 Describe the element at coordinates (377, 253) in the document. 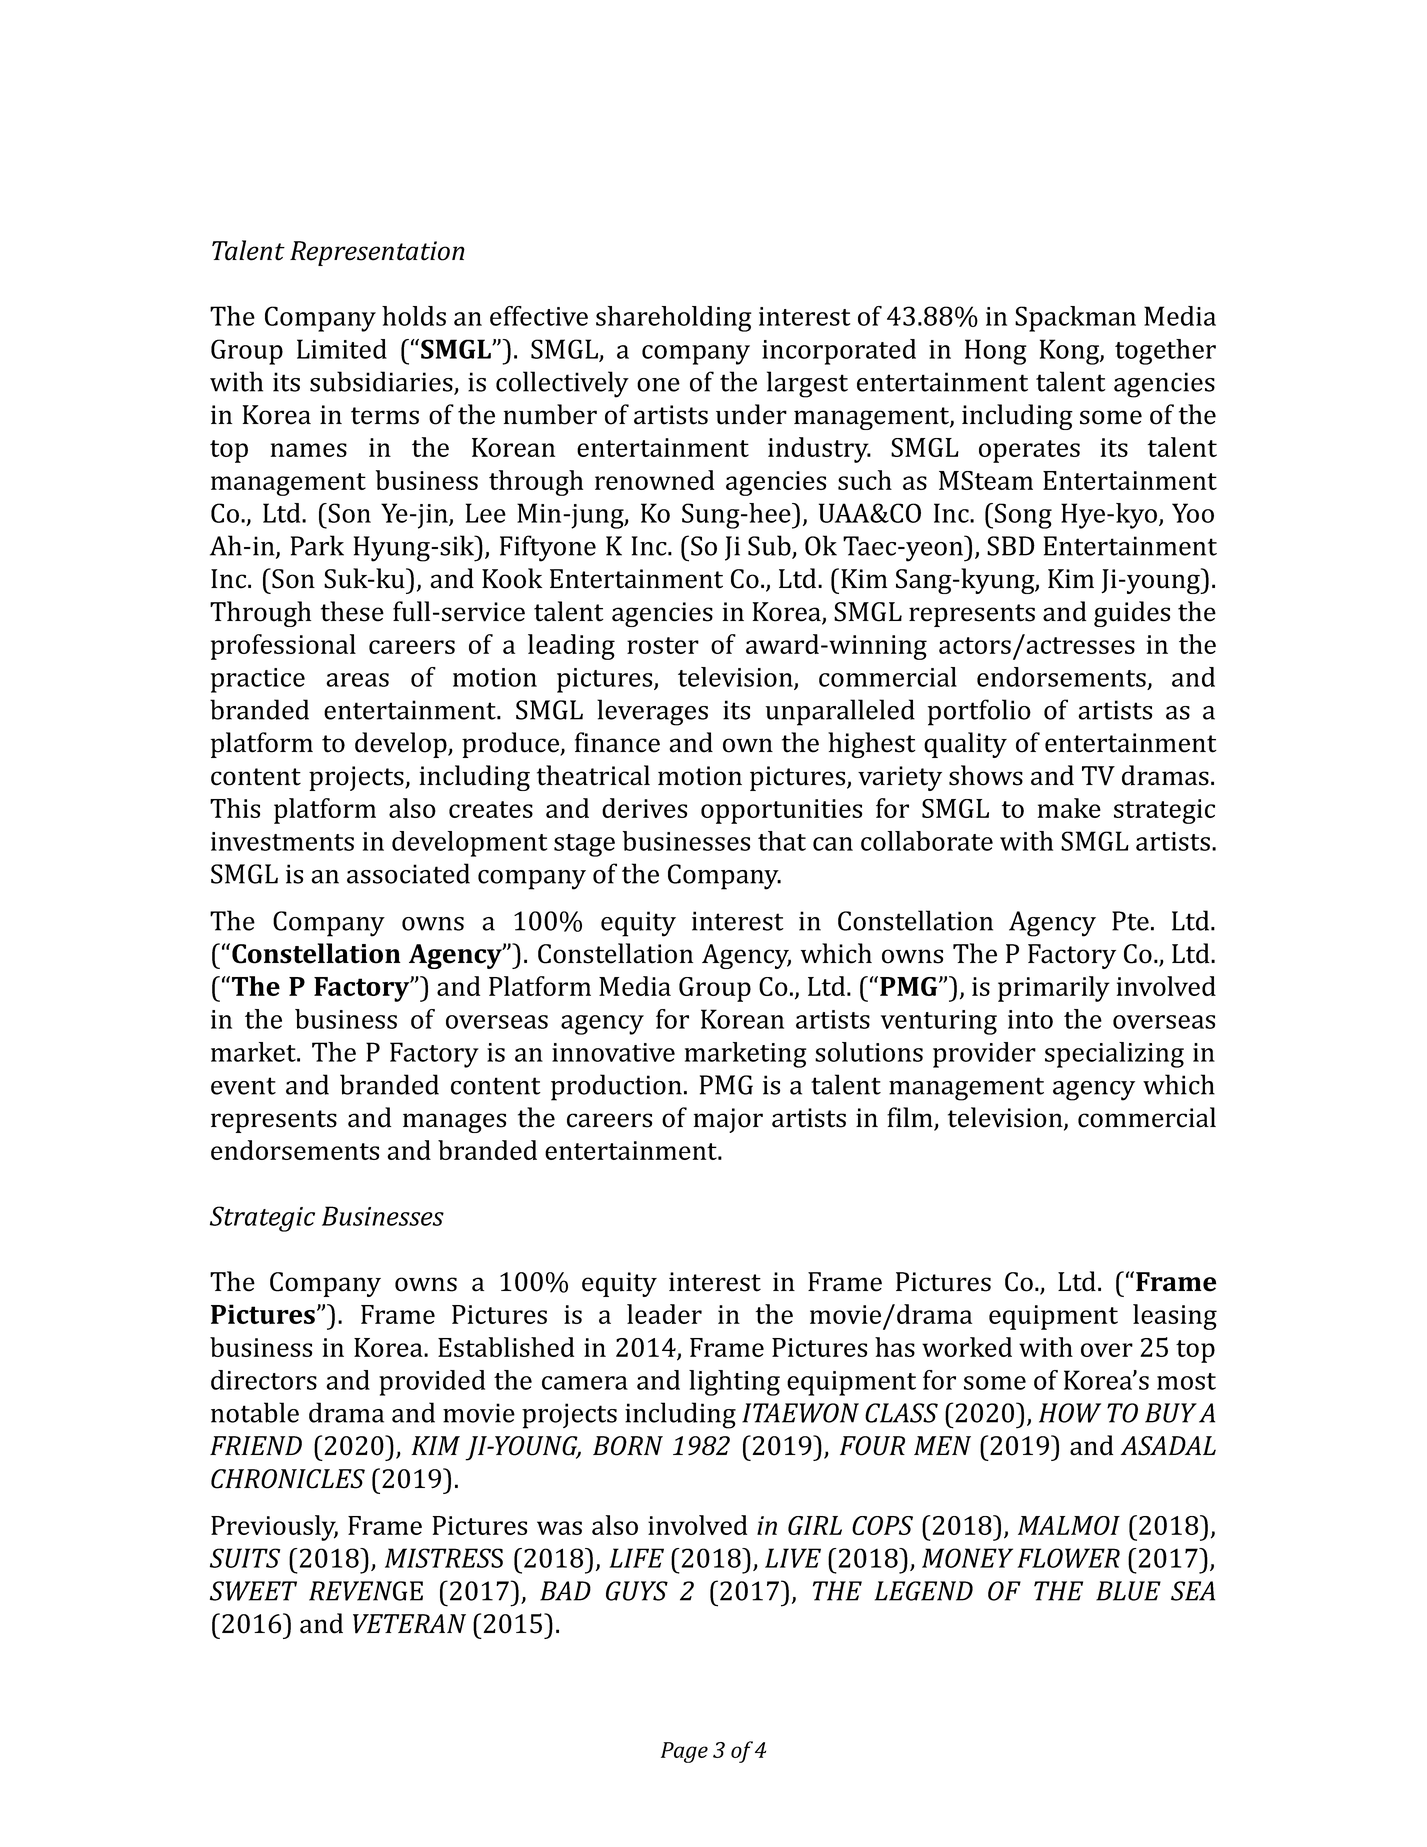

I see `Representation` at that location.
